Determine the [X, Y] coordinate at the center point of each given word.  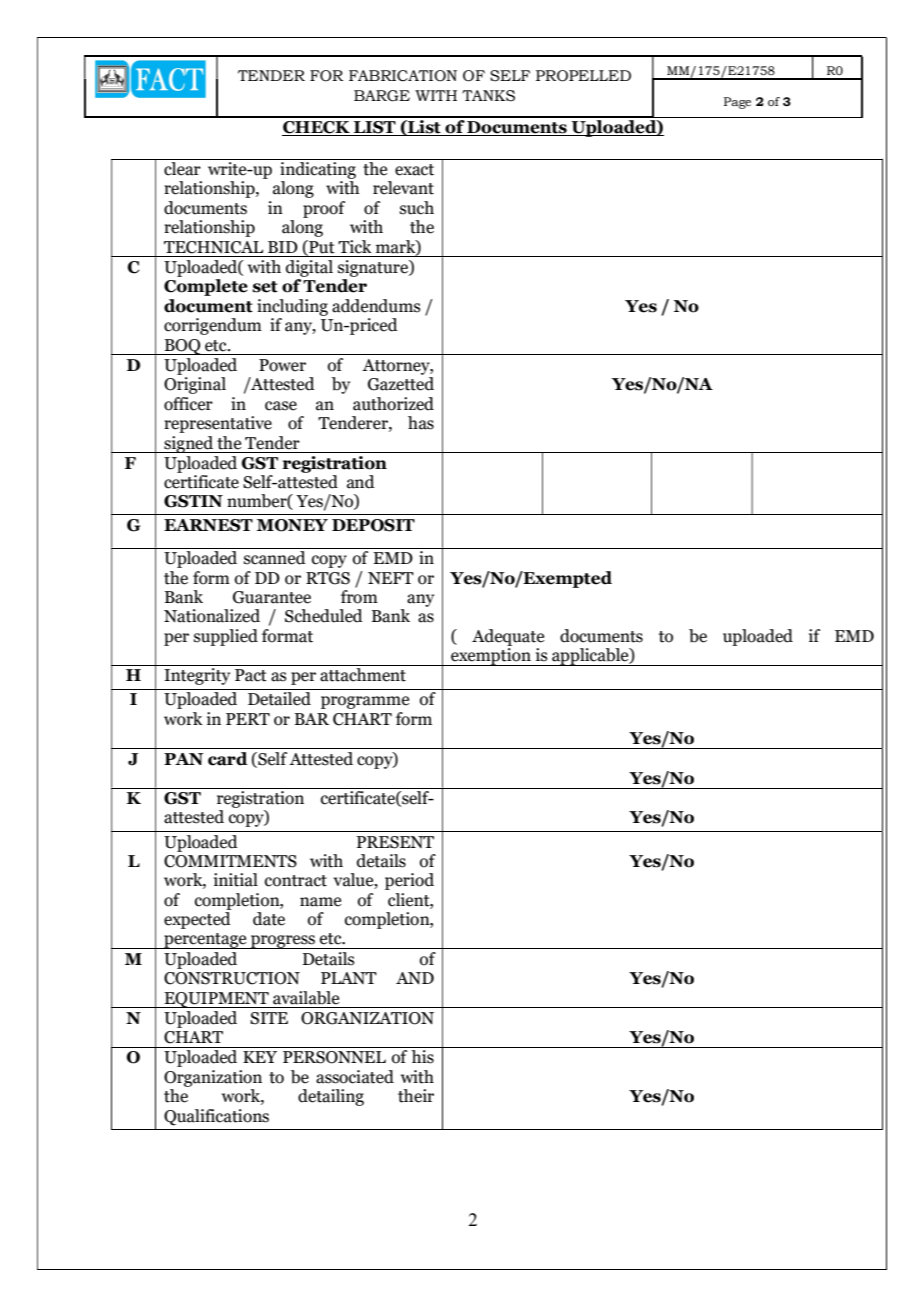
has [421, 423]
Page [737, 103]
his [422, 1057]
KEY [260, 1057]
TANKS [488, 96]
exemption [491, 657]
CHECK [317, 128]
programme [365, 702]
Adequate [508, 637]
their [416, 1096]
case [281, 406]
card [228, 759]
